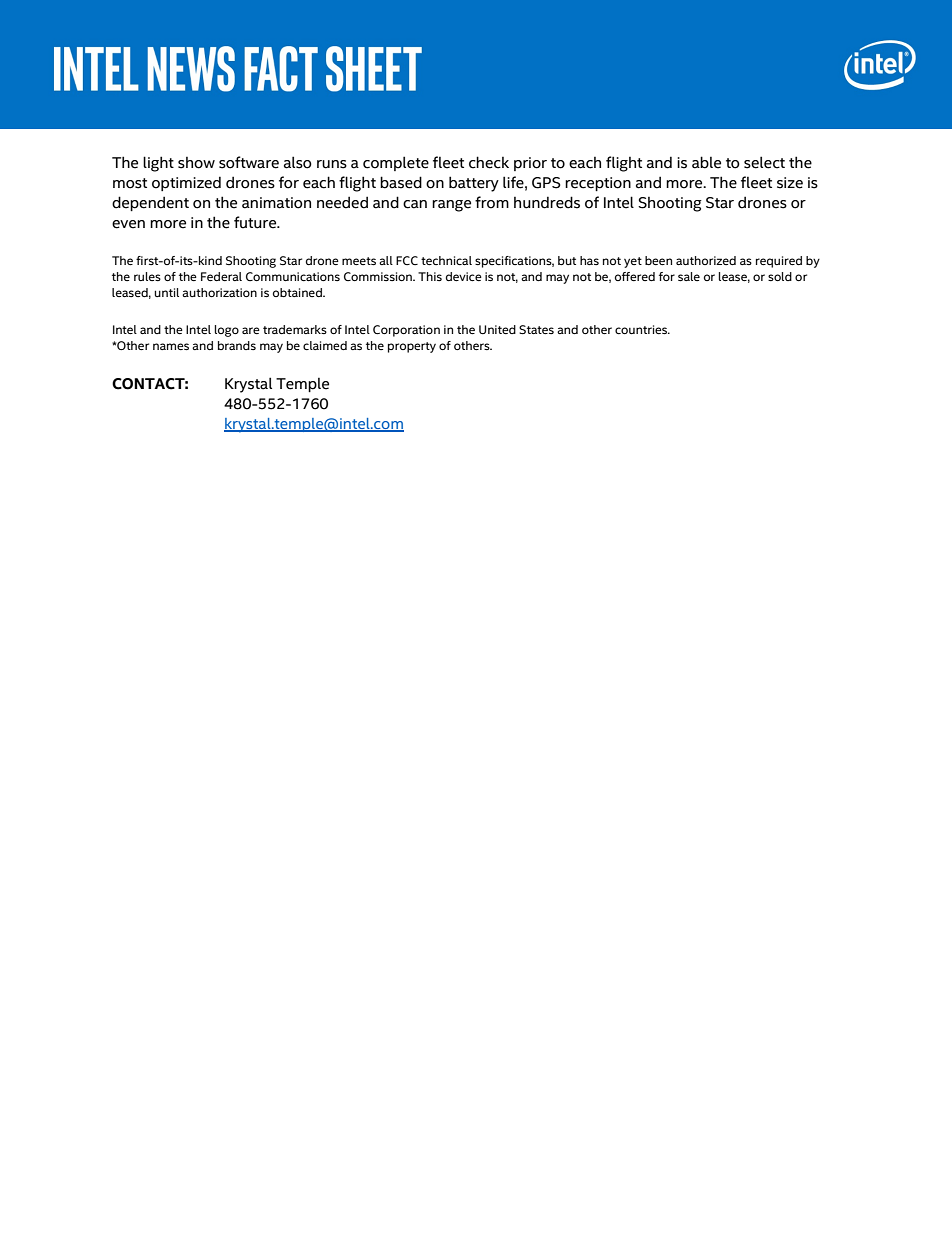 This page has width=952, height=1233. What do you see at coordinates (706, 162) in the page?
I see `able` at bounding box center [706, 162].
